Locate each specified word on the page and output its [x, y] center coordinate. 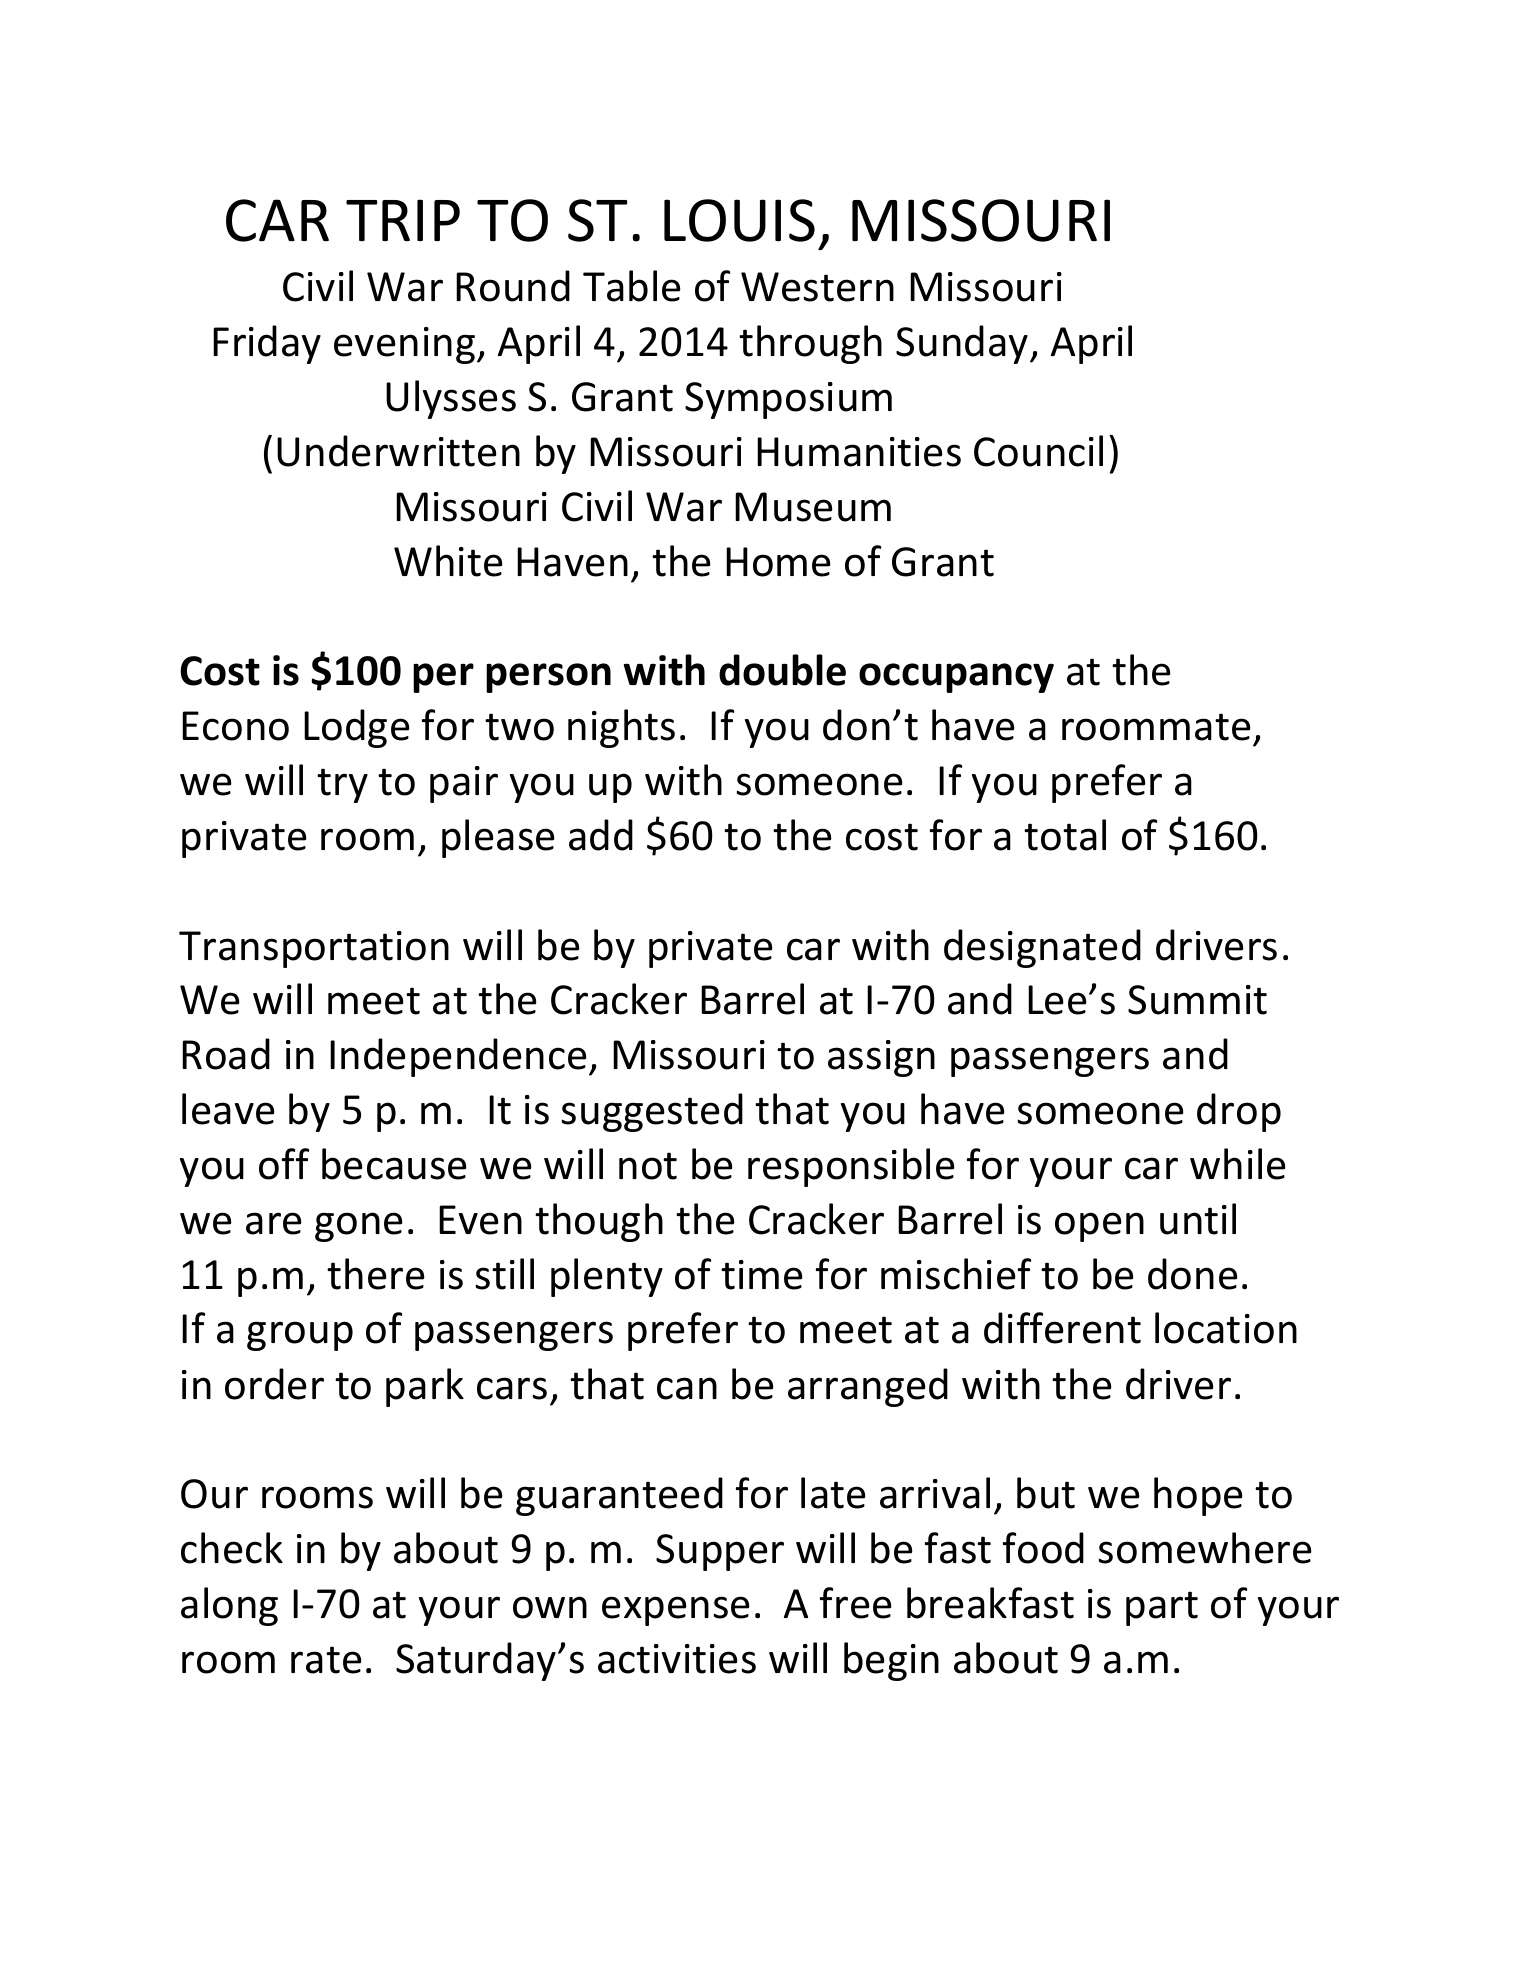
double [782, 670]
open [1099, 1227]
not [648, 1166]
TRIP [403, 220]
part [1162, 1608]
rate [326, 1660]
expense [676, 1611]
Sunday [963, 344]
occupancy [956, 678]
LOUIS [739, 220]
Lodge [357, 728]
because [394, 1164]
